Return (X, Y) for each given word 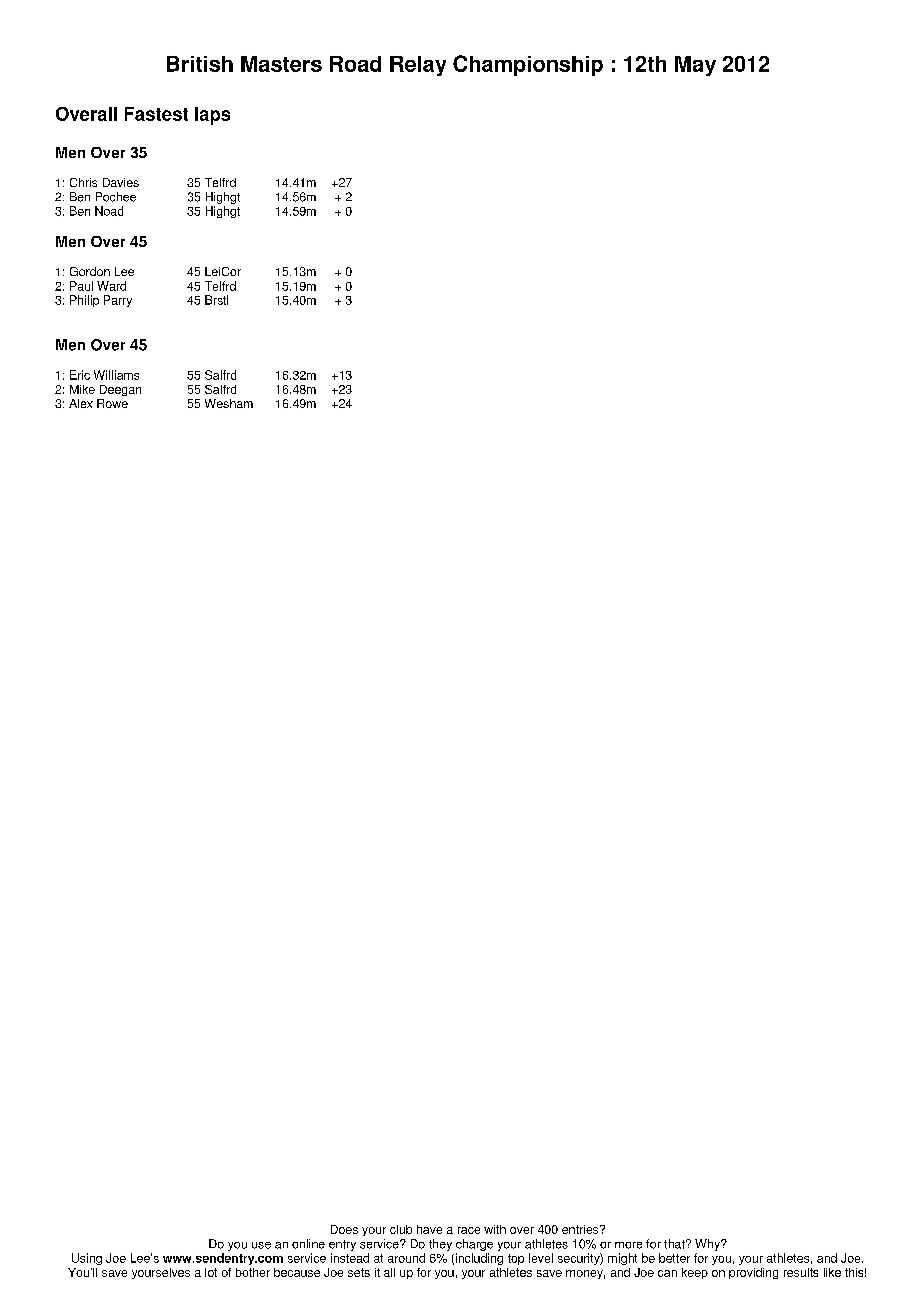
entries (581, 1229)
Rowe (112, 403)
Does (344, 1229)
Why (709, 1245)
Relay (418, 66)
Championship (528, 65)
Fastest (156, 114)
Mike (82, 389)
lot (211, 1272)
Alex (81, 403)
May (695, 66)
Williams (116, 375)
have (429, 1229)
